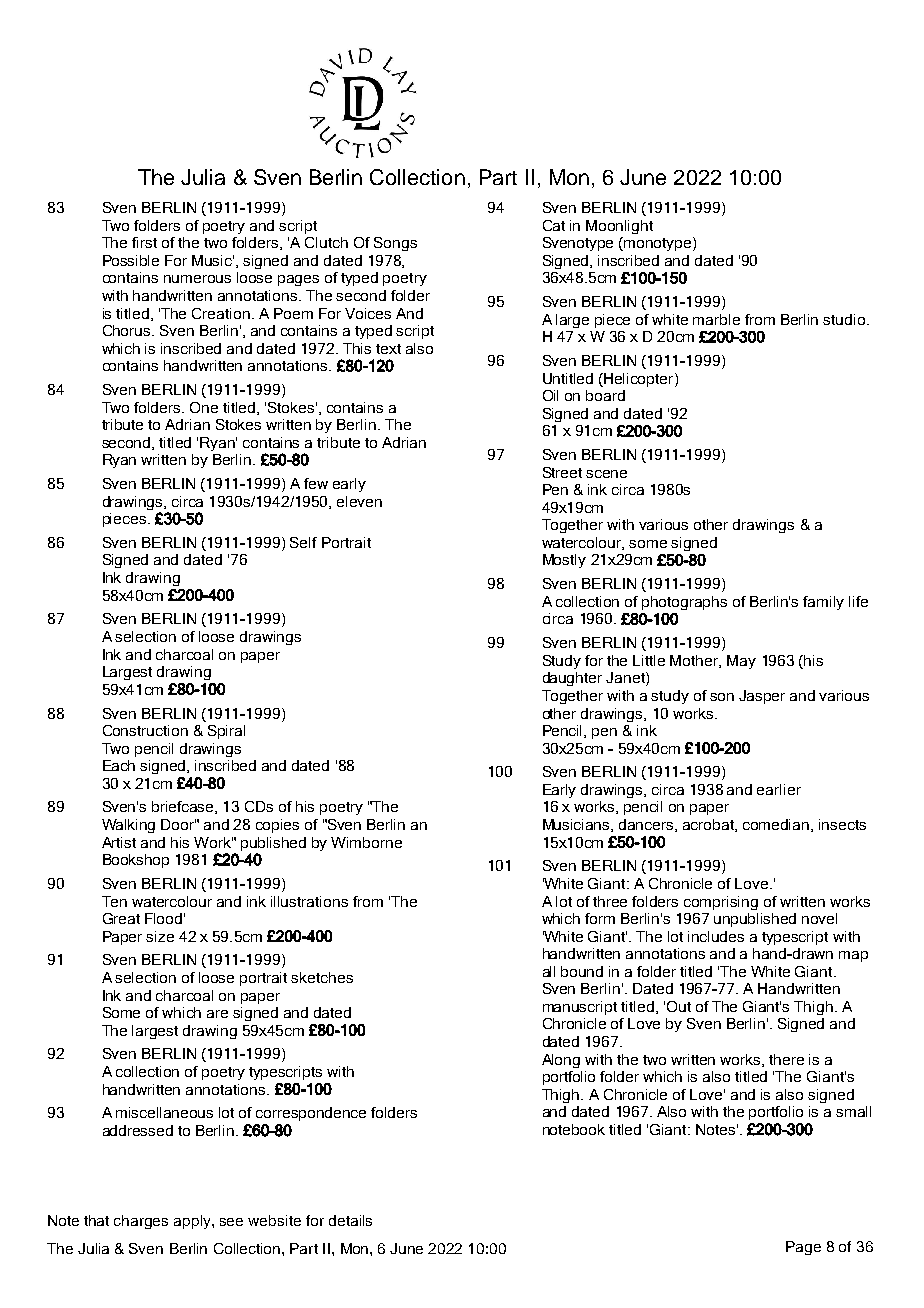  Describe the element at coordinates (204, 407) in the screenshot. I see `One` at that location.
